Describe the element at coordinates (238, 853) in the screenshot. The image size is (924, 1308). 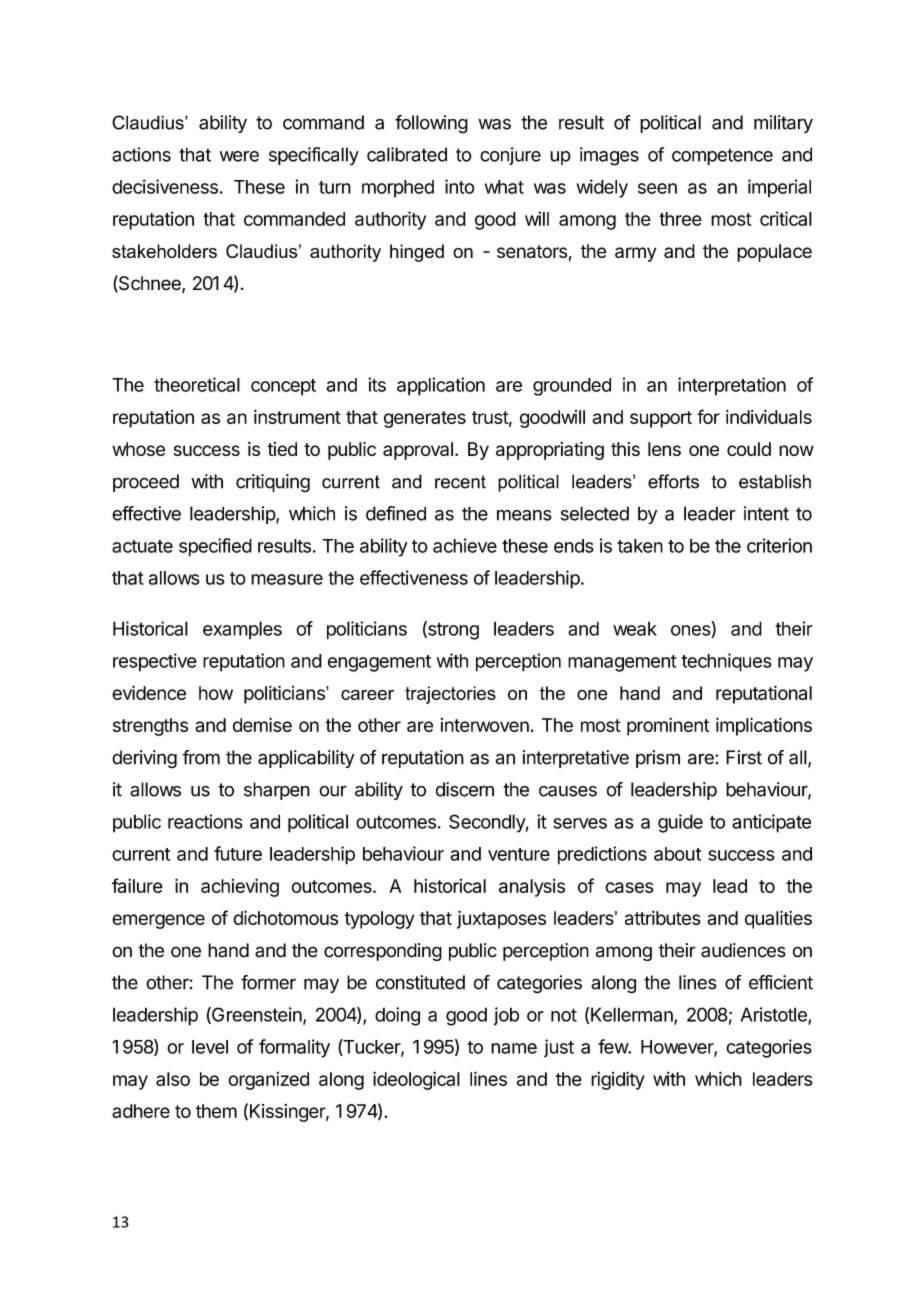
I see `future` at that location.
